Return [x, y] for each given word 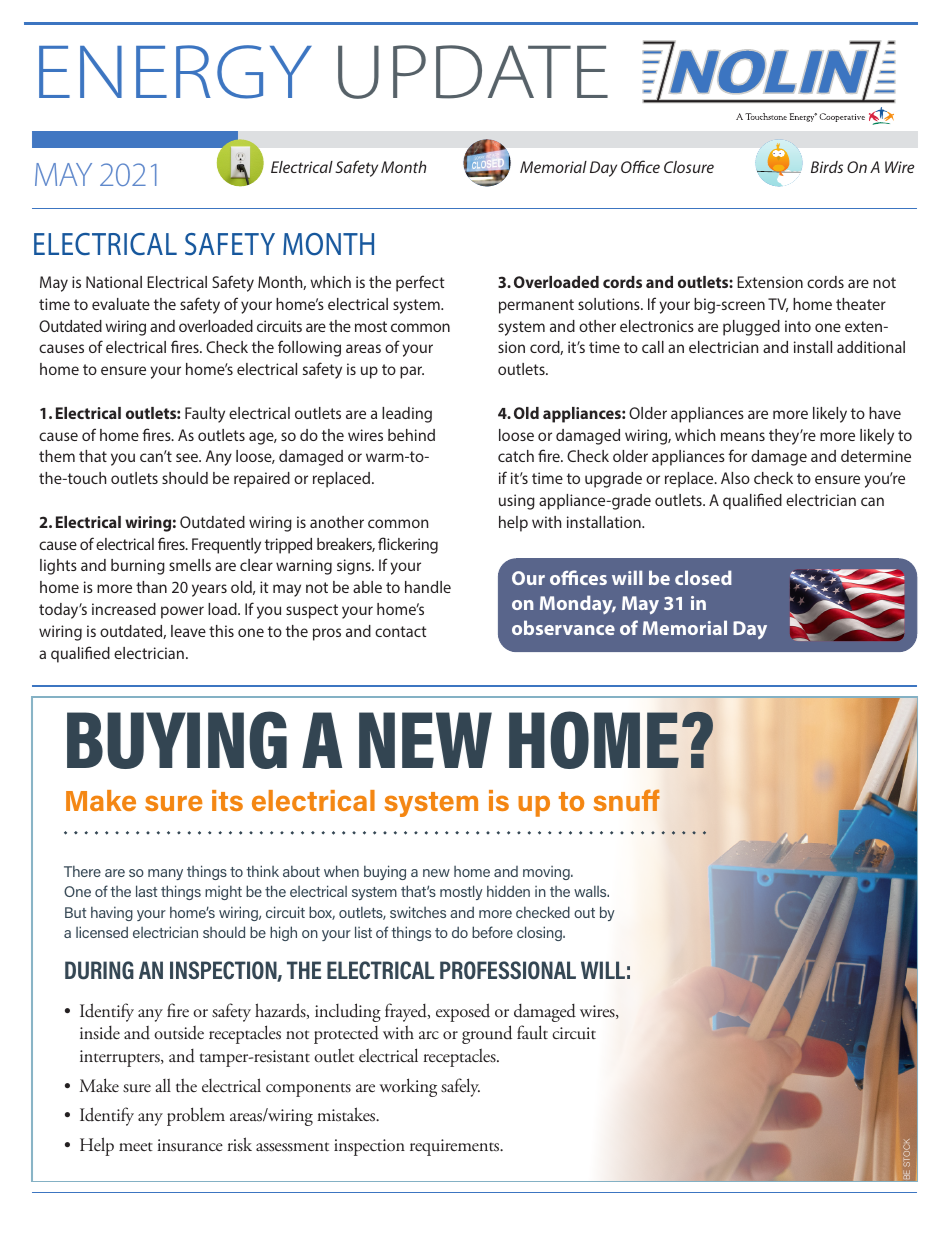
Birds [827, 167]
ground [487, 1034]
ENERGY [175, 72]
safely [460, 1087]
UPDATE [473, 72]
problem [196, 1116]
